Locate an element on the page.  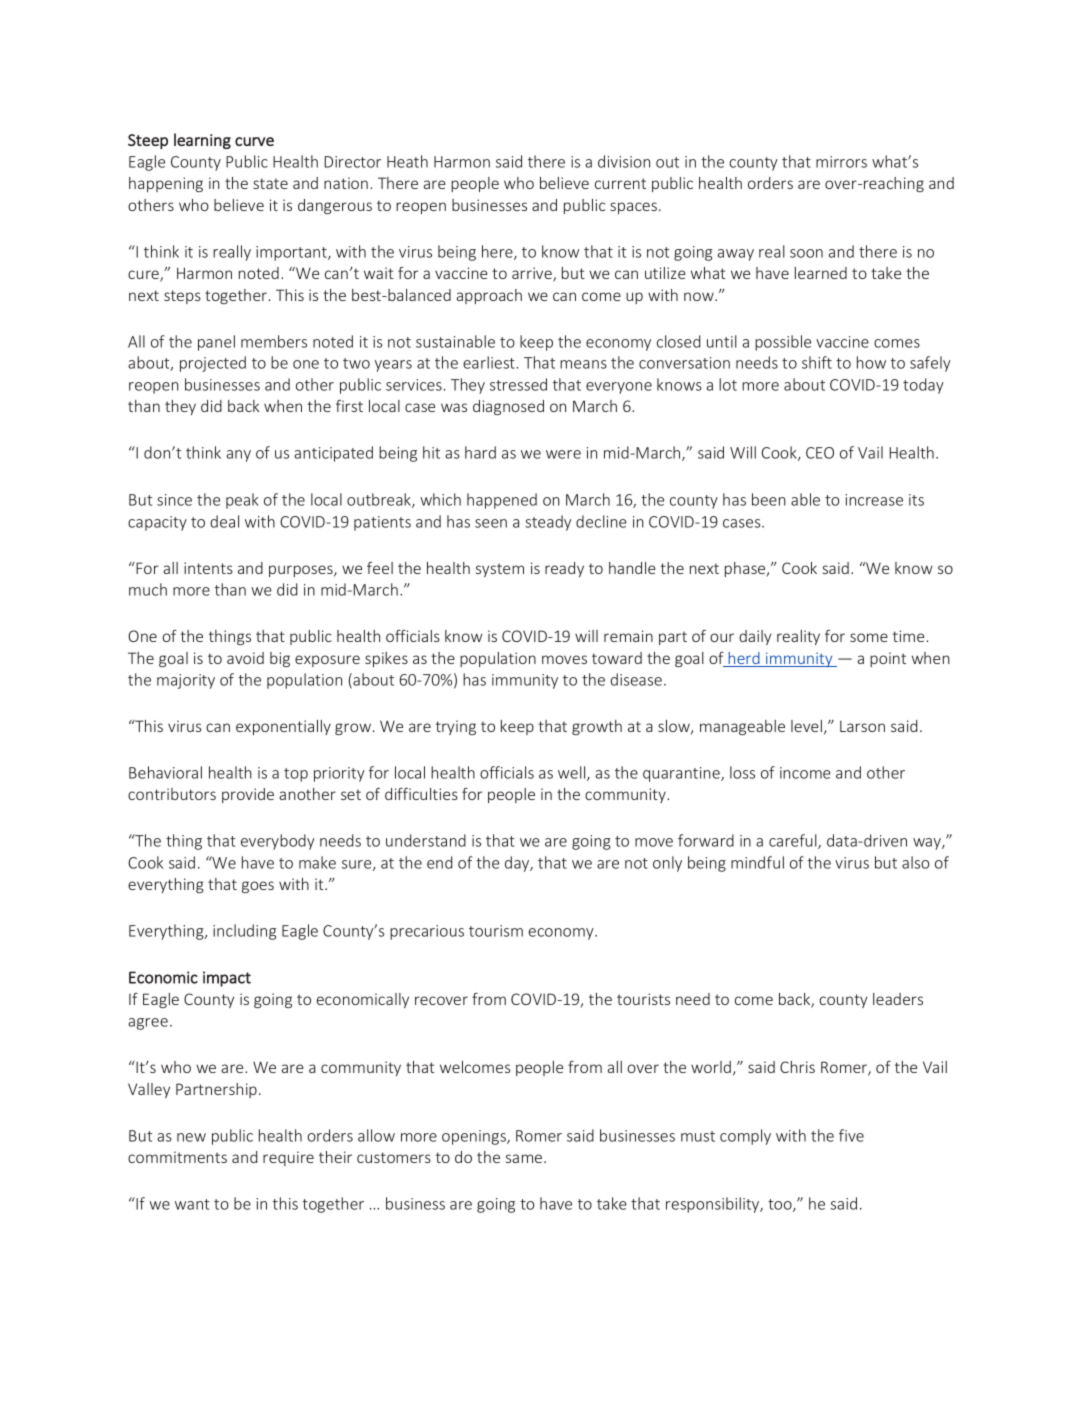
require is located at coordinates (288, 1158).
